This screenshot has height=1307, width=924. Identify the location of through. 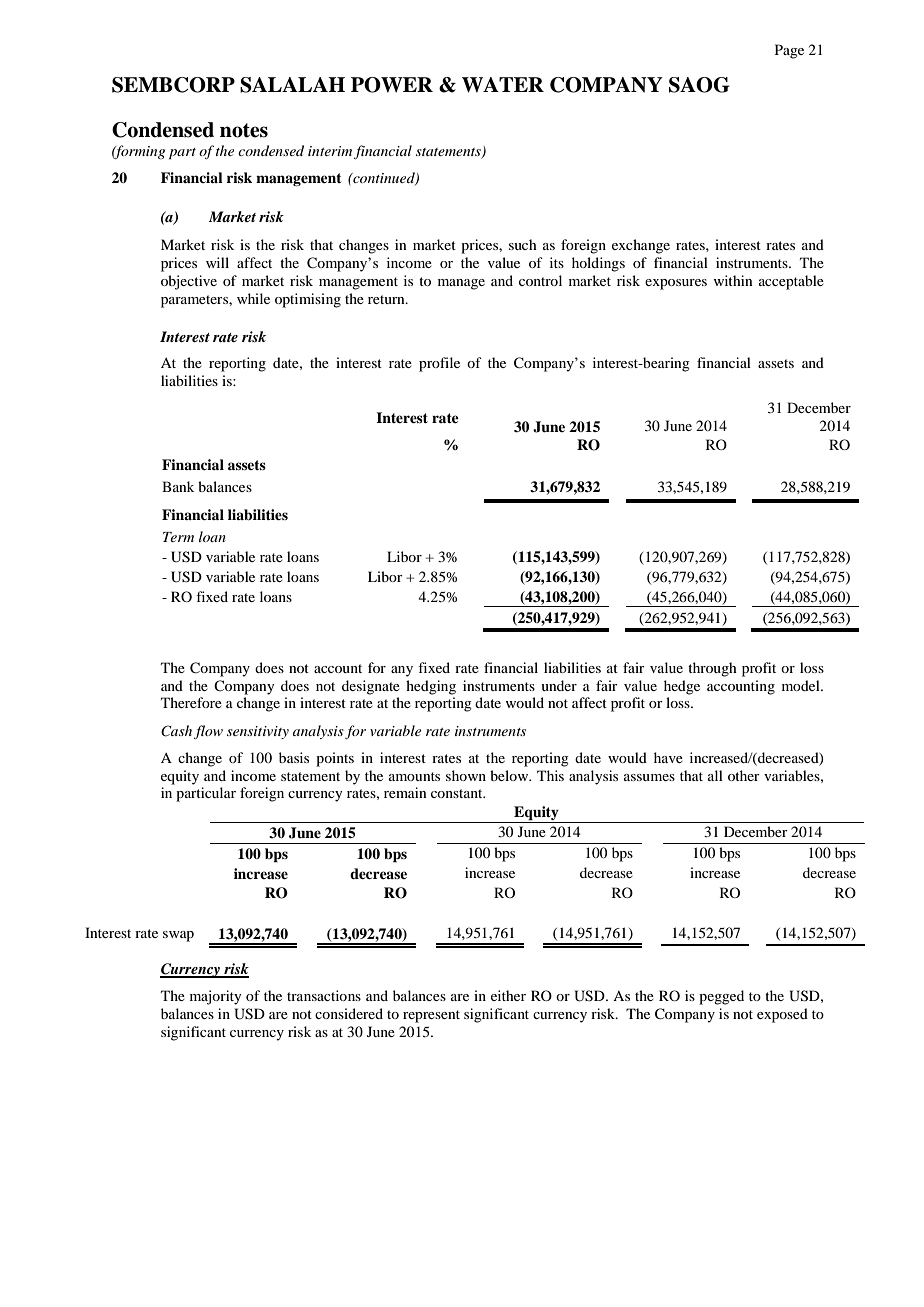
(712, 669).
